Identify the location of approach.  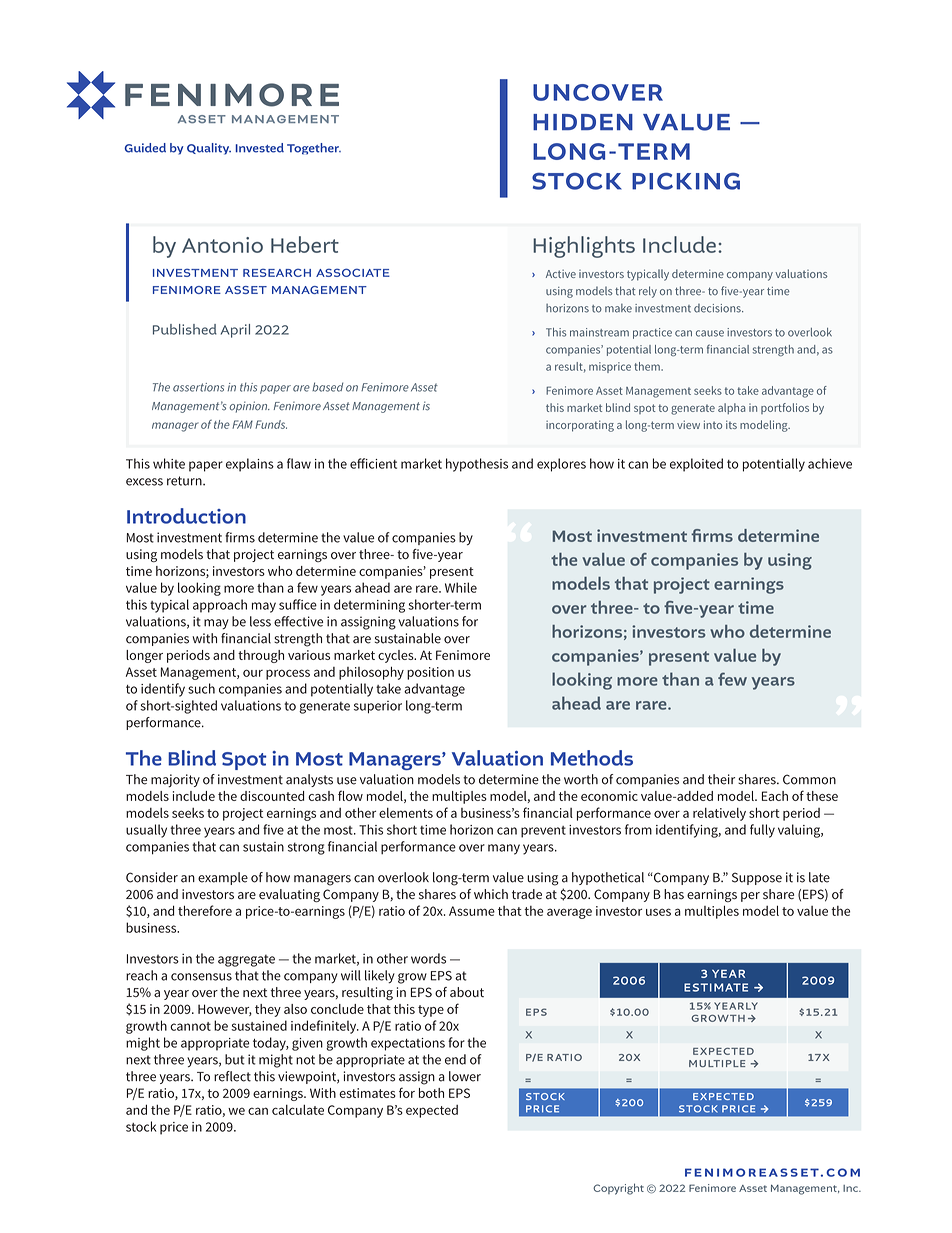
(220, 606).
